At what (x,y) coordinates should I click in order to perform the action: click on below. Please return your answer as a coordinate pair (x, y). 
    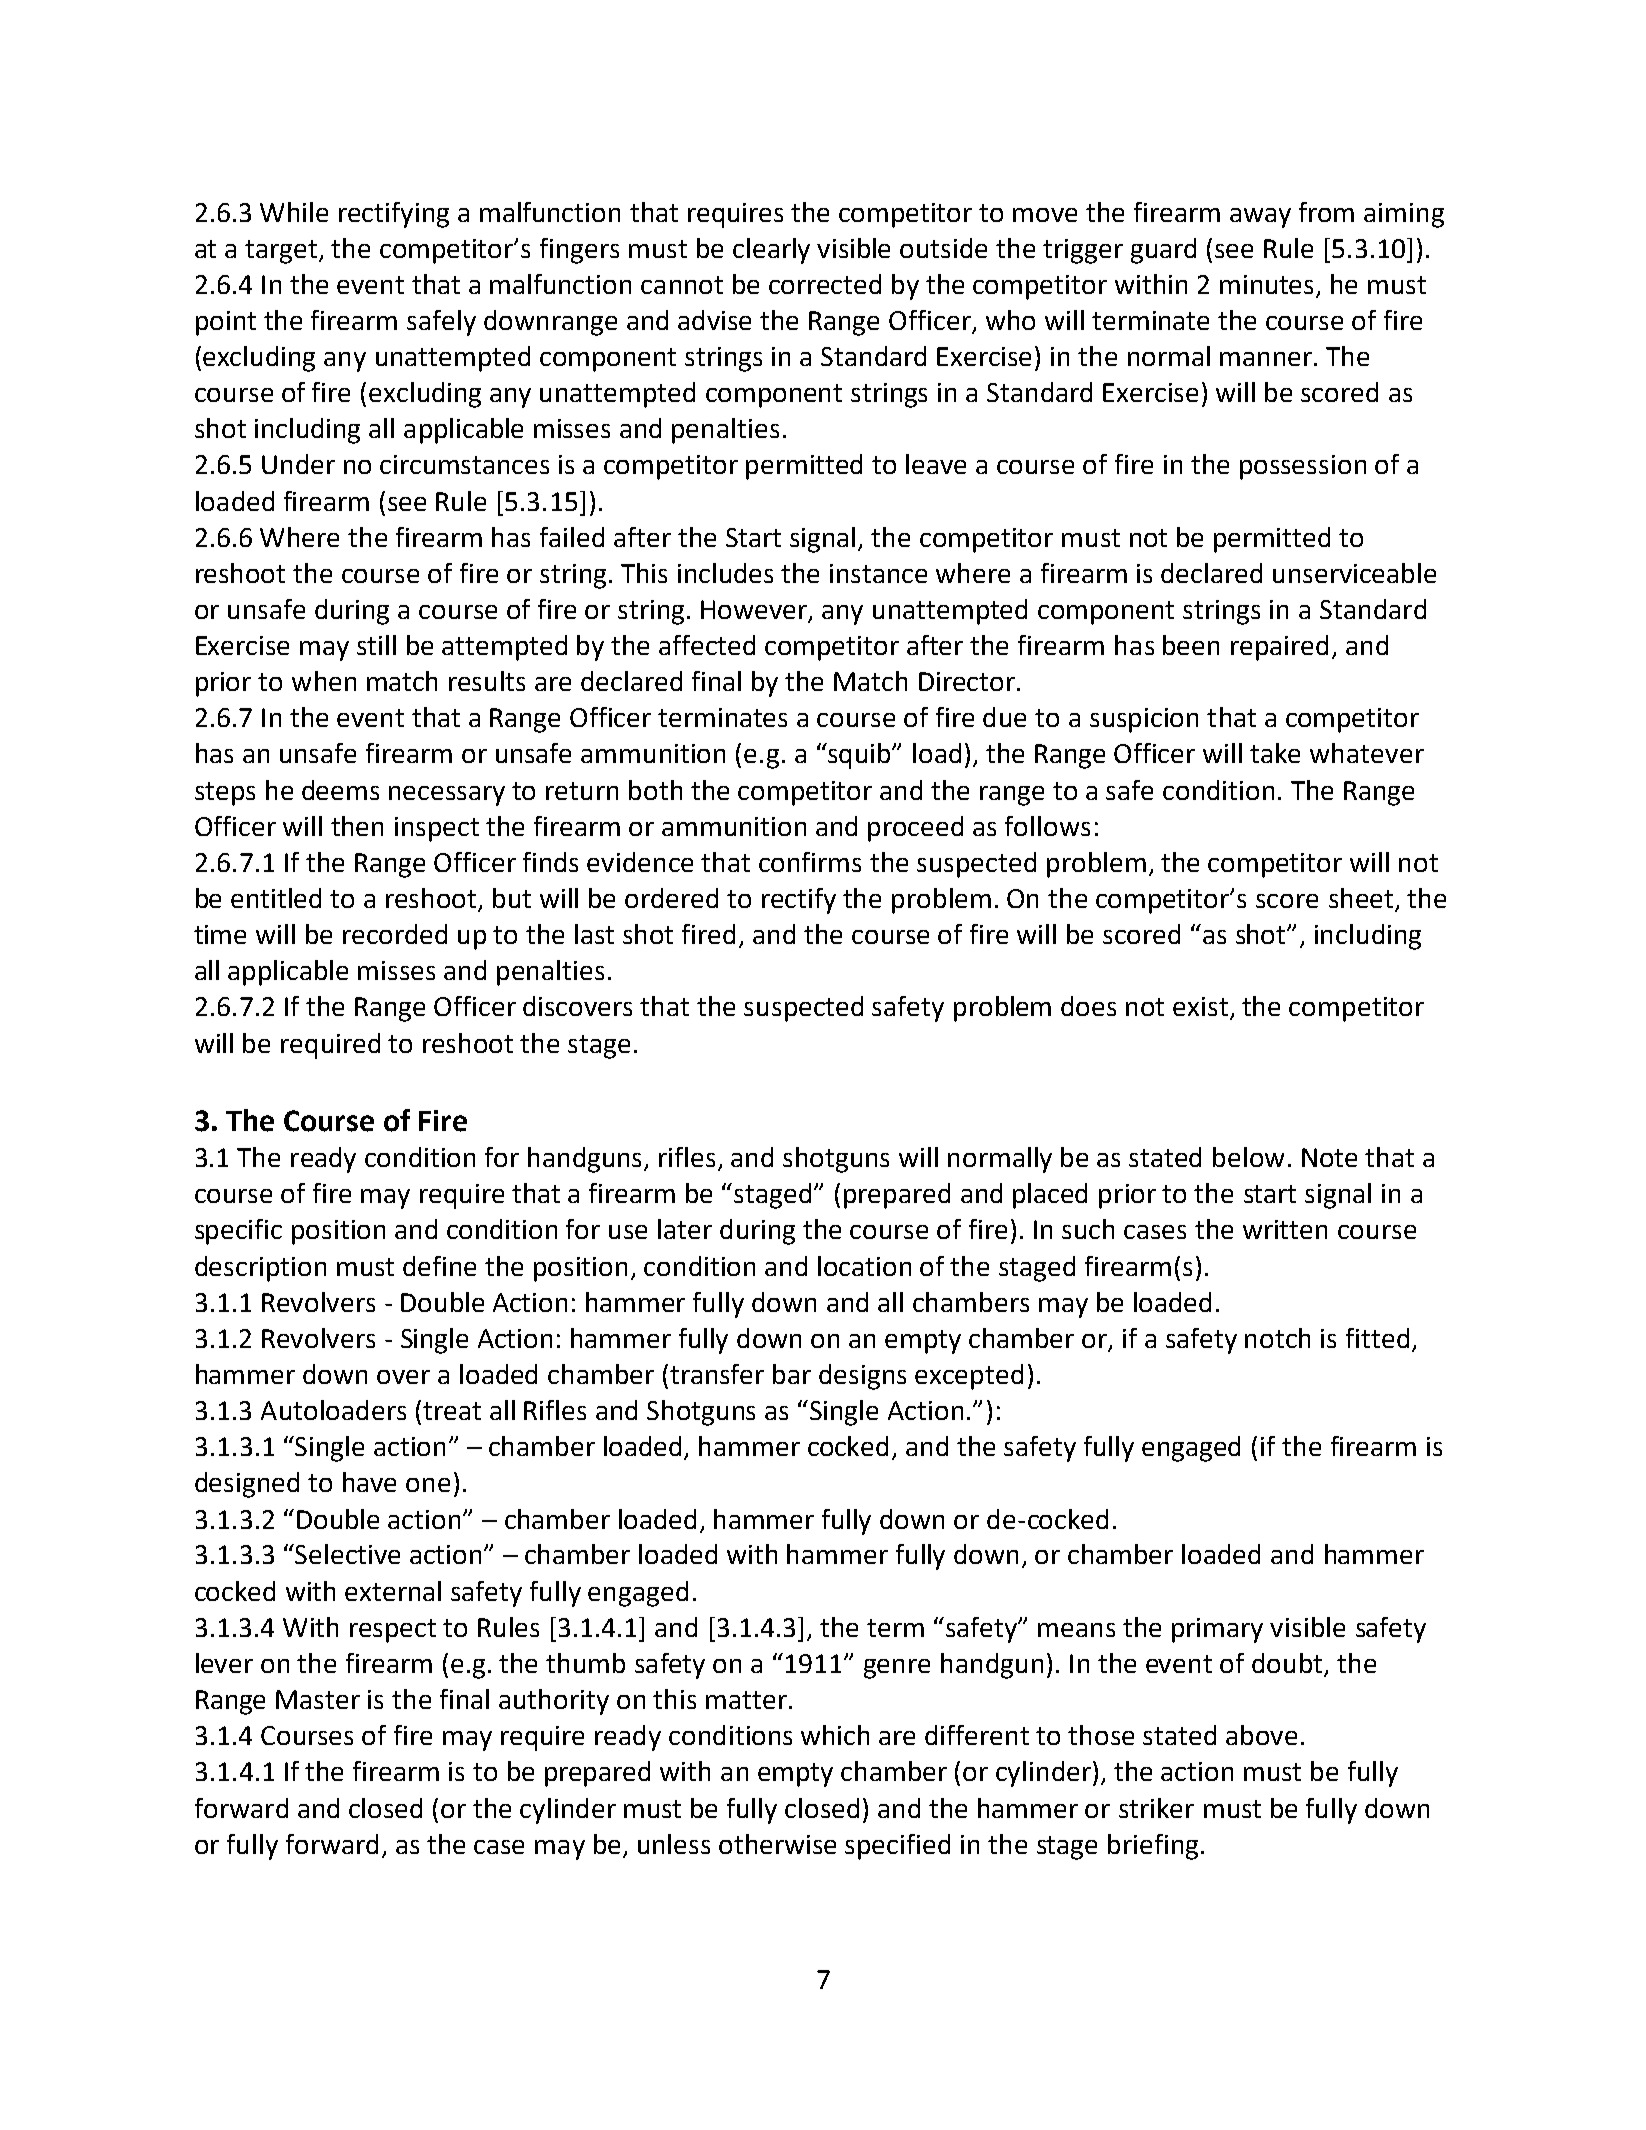
    Looking at the image, I should click on (1248, 1157).
